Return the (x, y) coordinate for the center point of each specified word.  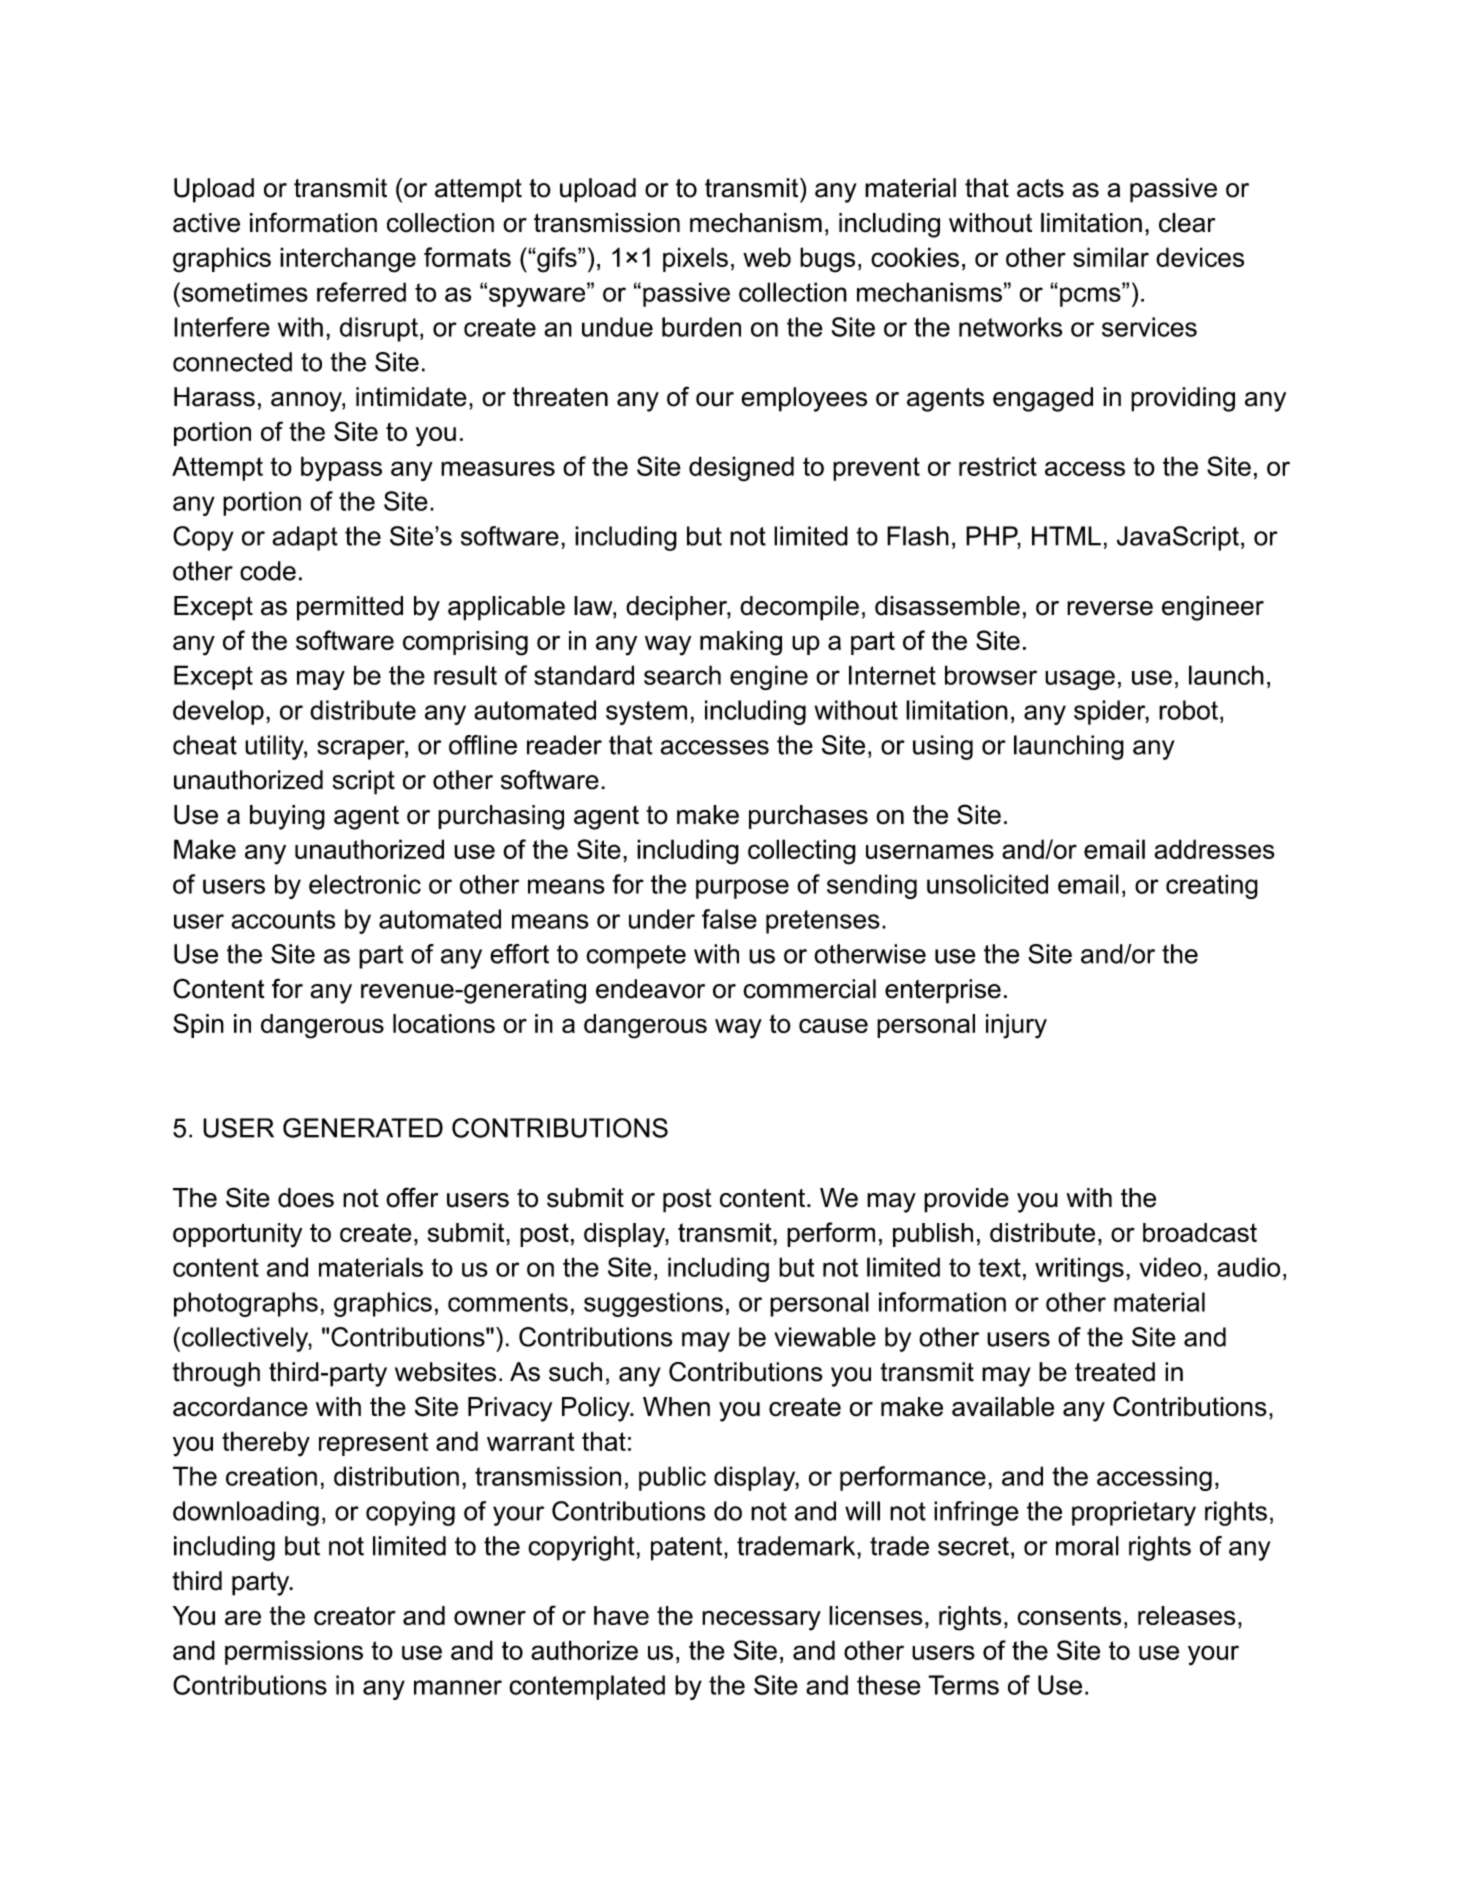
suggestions (653, 1304)
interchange (348, 260)
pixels (695, 259)
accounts (283, 919)
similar (1111, 257)
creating (1212, 886)
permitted (350, 608)
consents (1069, 1615)
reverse (1110, 608)
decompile (799, 608)
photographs (246, 1304)
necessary (761, 1620)
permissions (294, 1652)
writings (1079, 1269)
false (729, 919)
